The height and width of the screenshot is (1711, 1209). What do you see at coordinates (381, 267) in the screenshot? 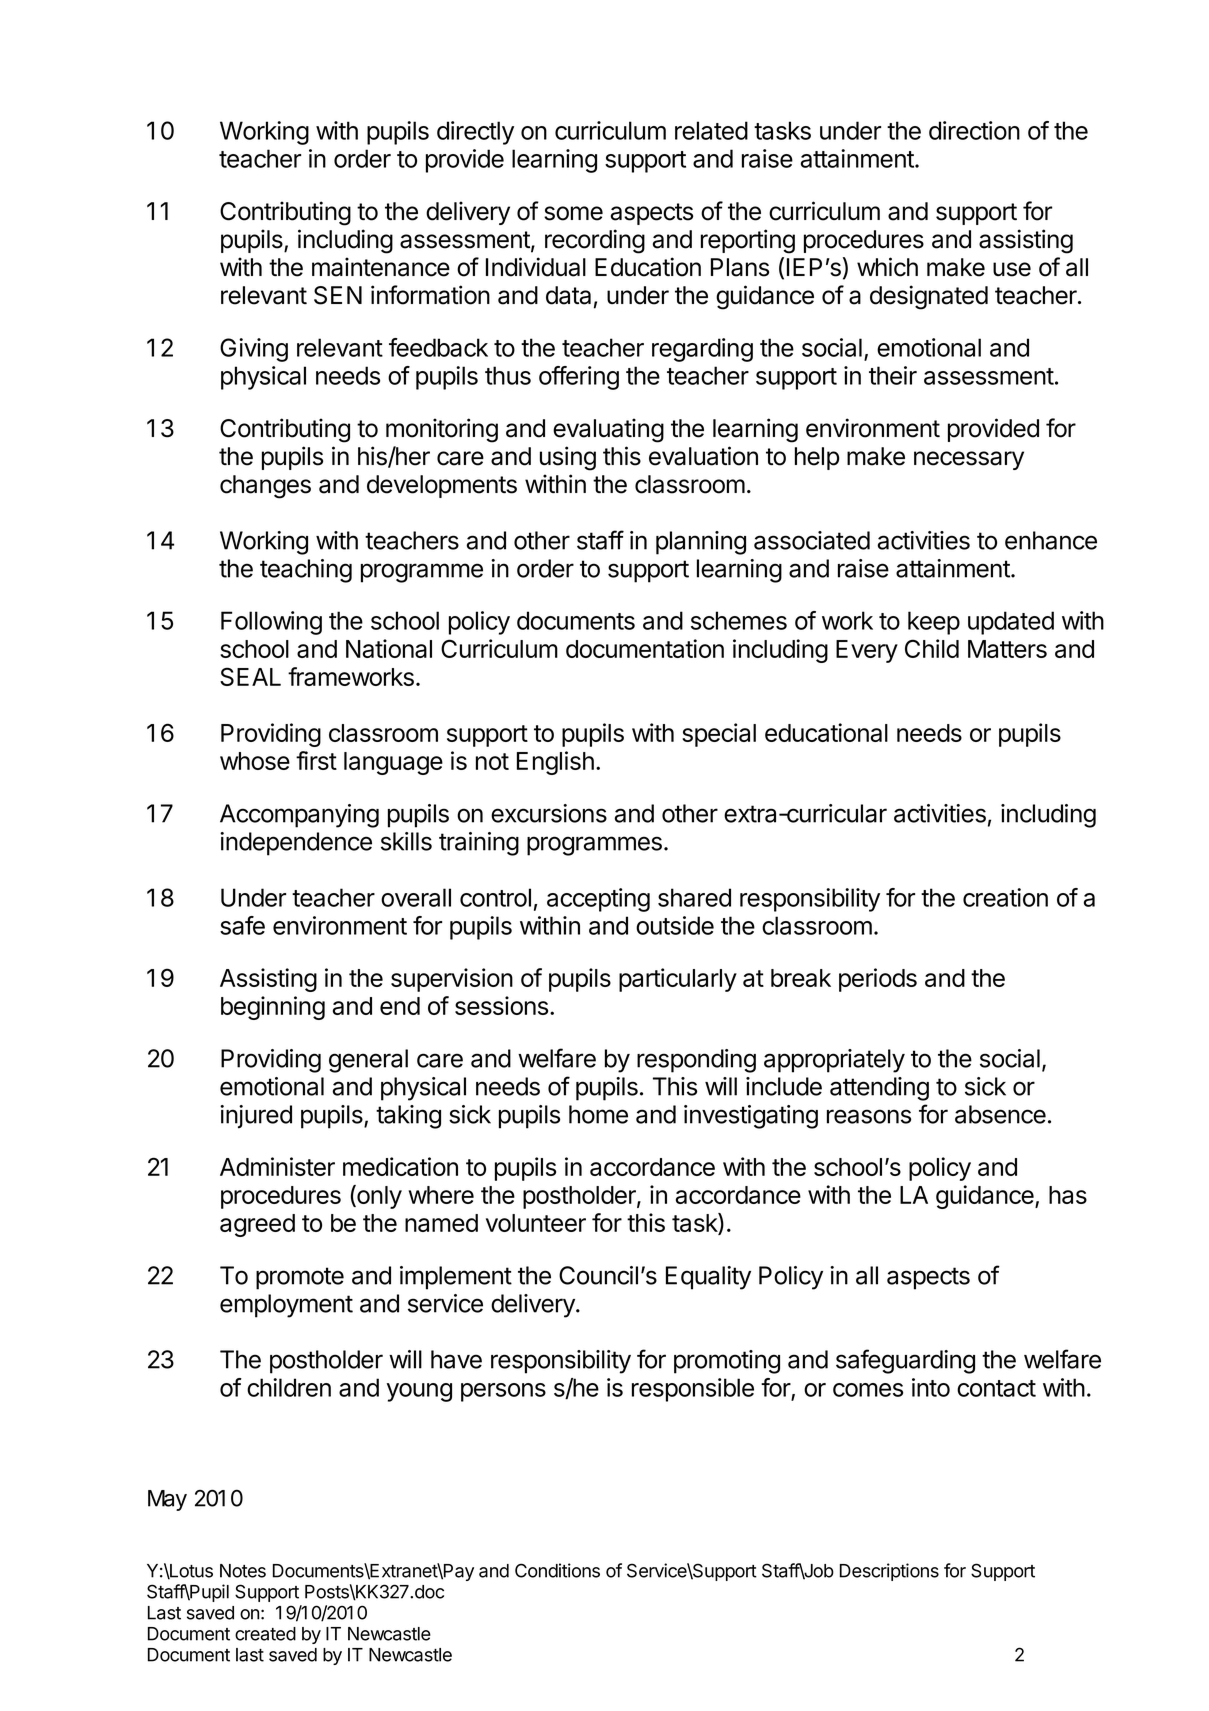
I see `maintenance` at bounding box center [381, 267].
